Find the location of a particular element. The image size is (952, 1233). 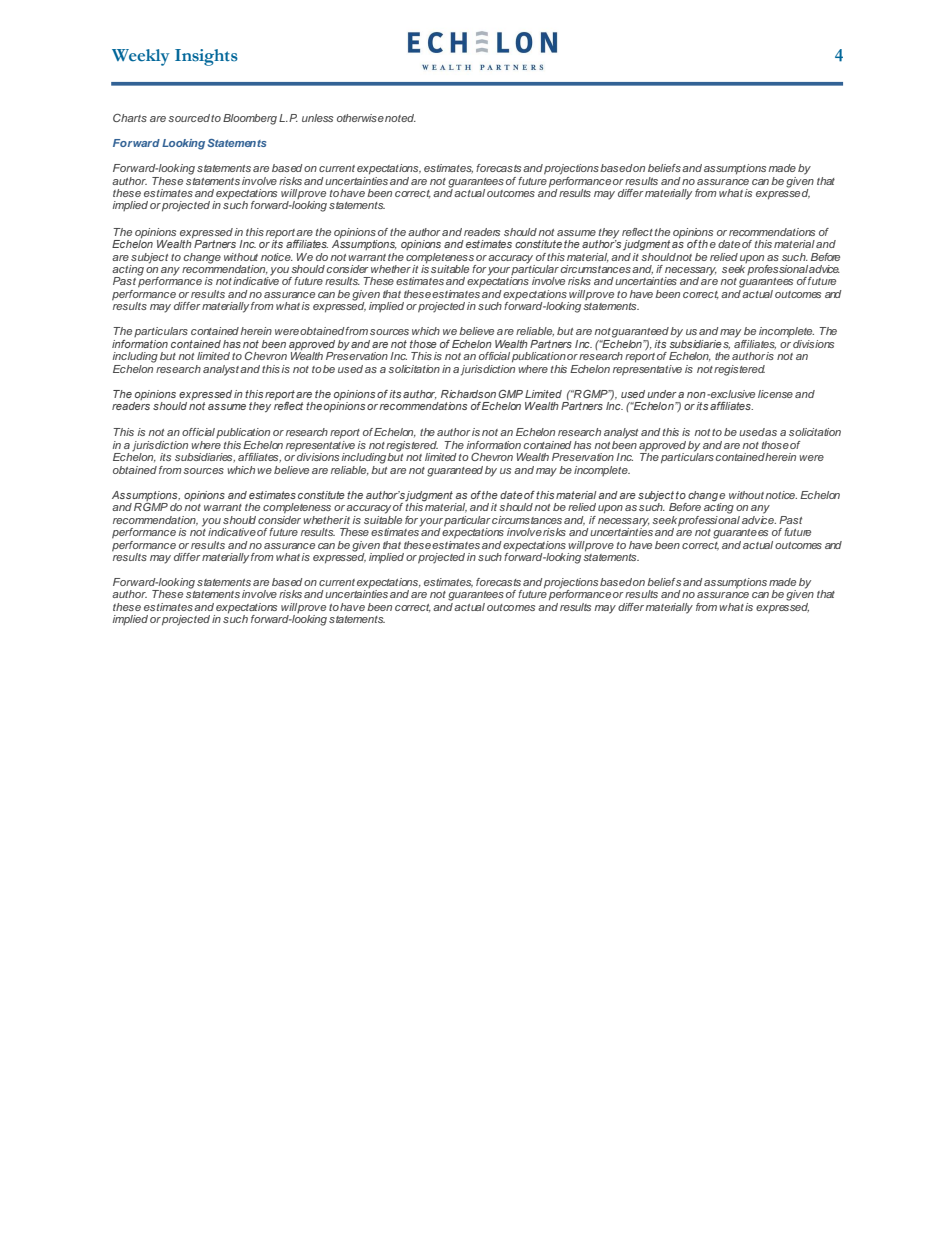

Richardson is located at coordinates (468, 394).
